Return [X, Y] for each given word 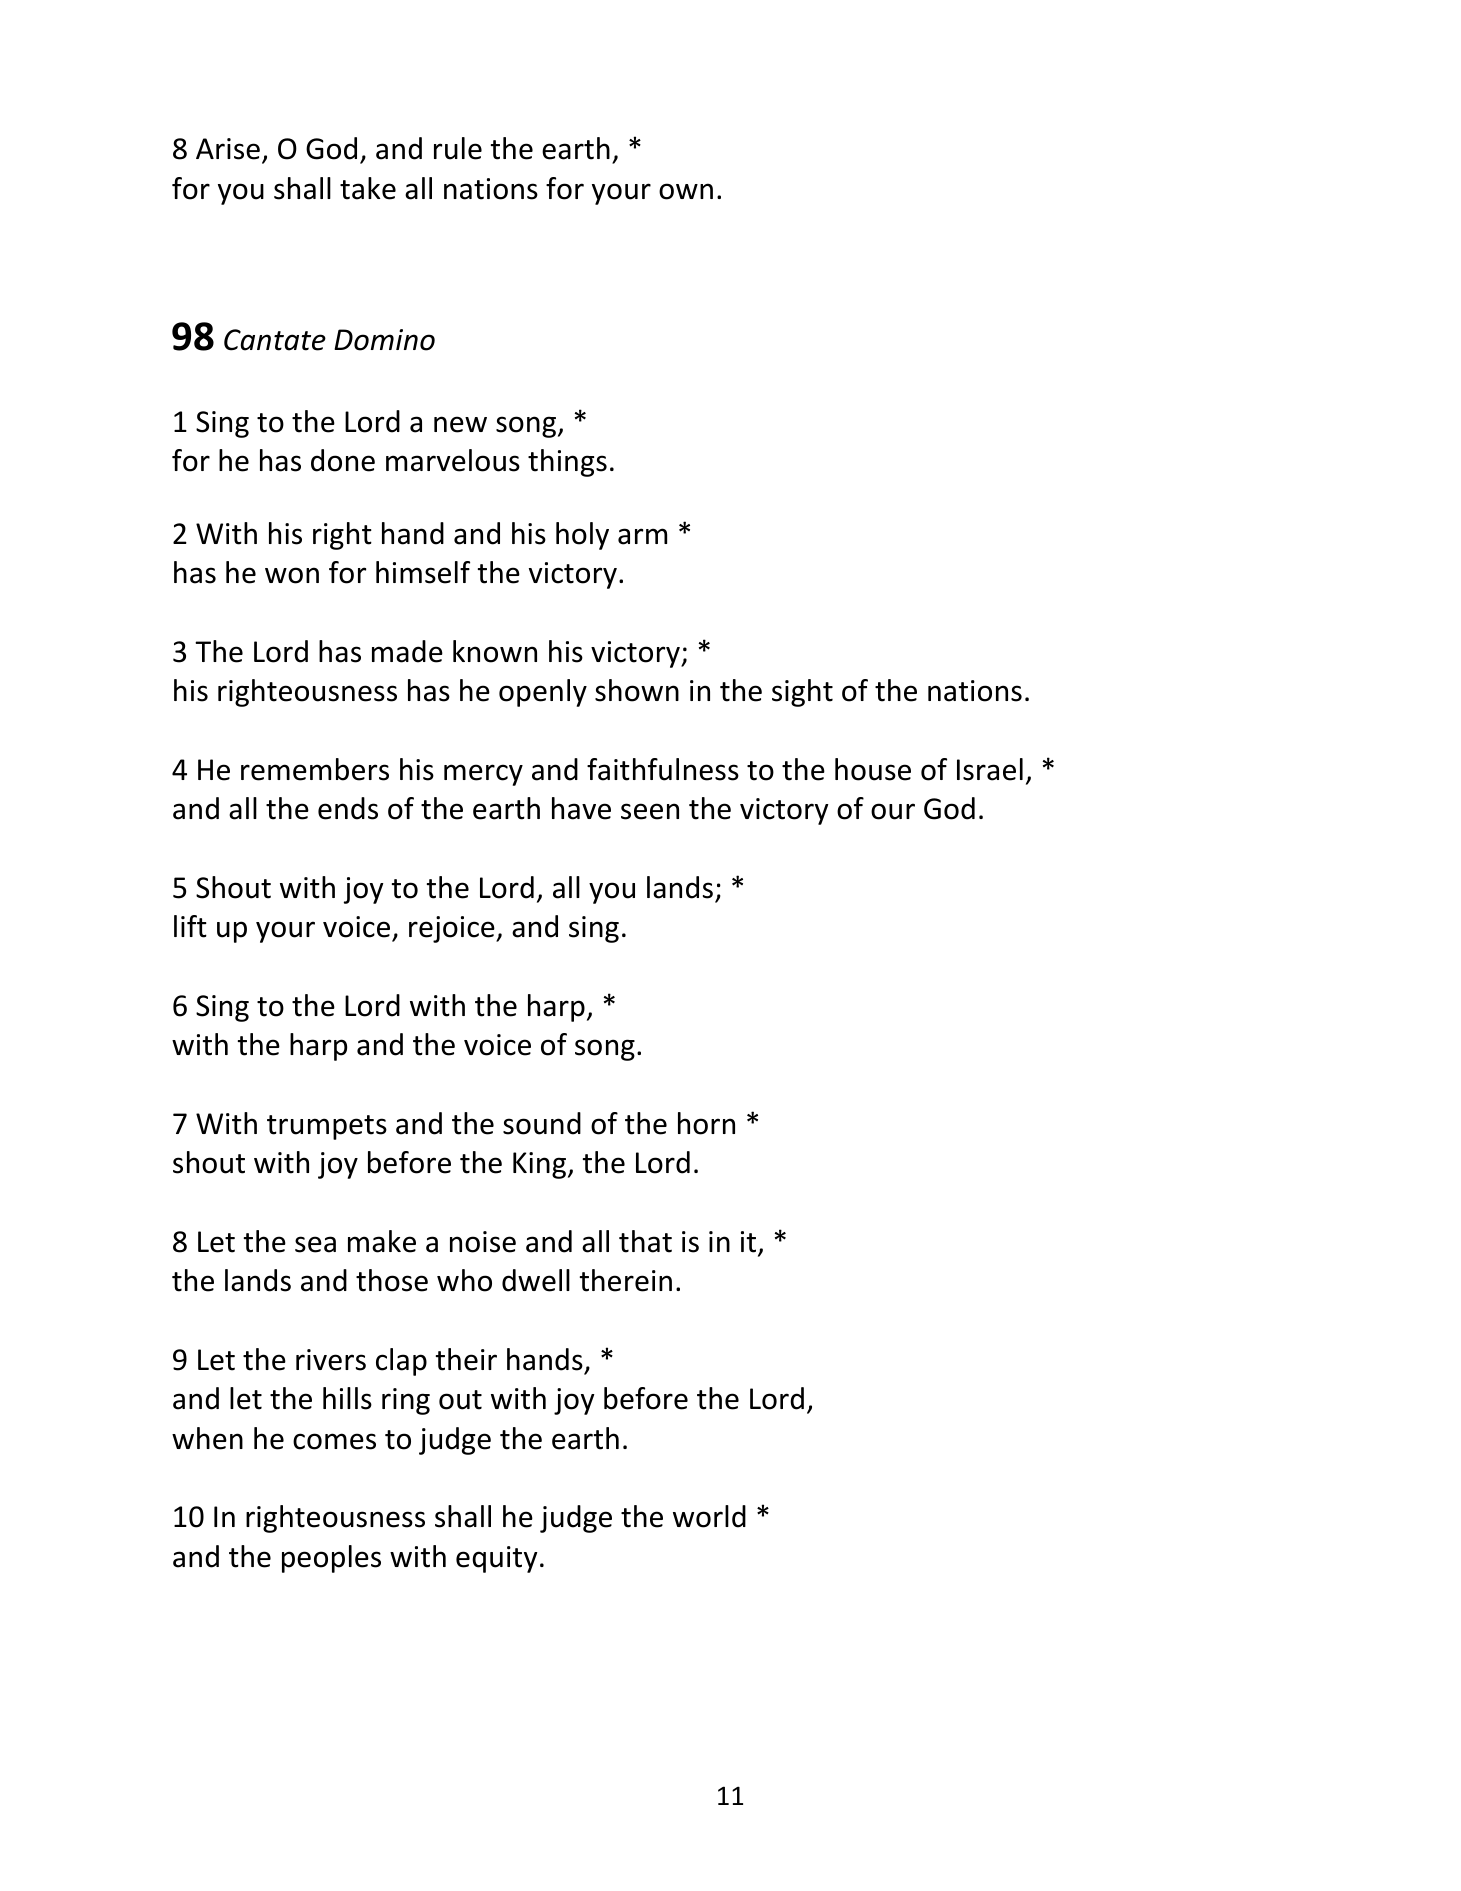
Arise [228, 149]
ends [348, 808]
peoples [331, 1559]
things [567, 463]
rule [458, 148]
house [873, 769]
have [581, 808]
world [709, 1516]
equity [497, 1559]
